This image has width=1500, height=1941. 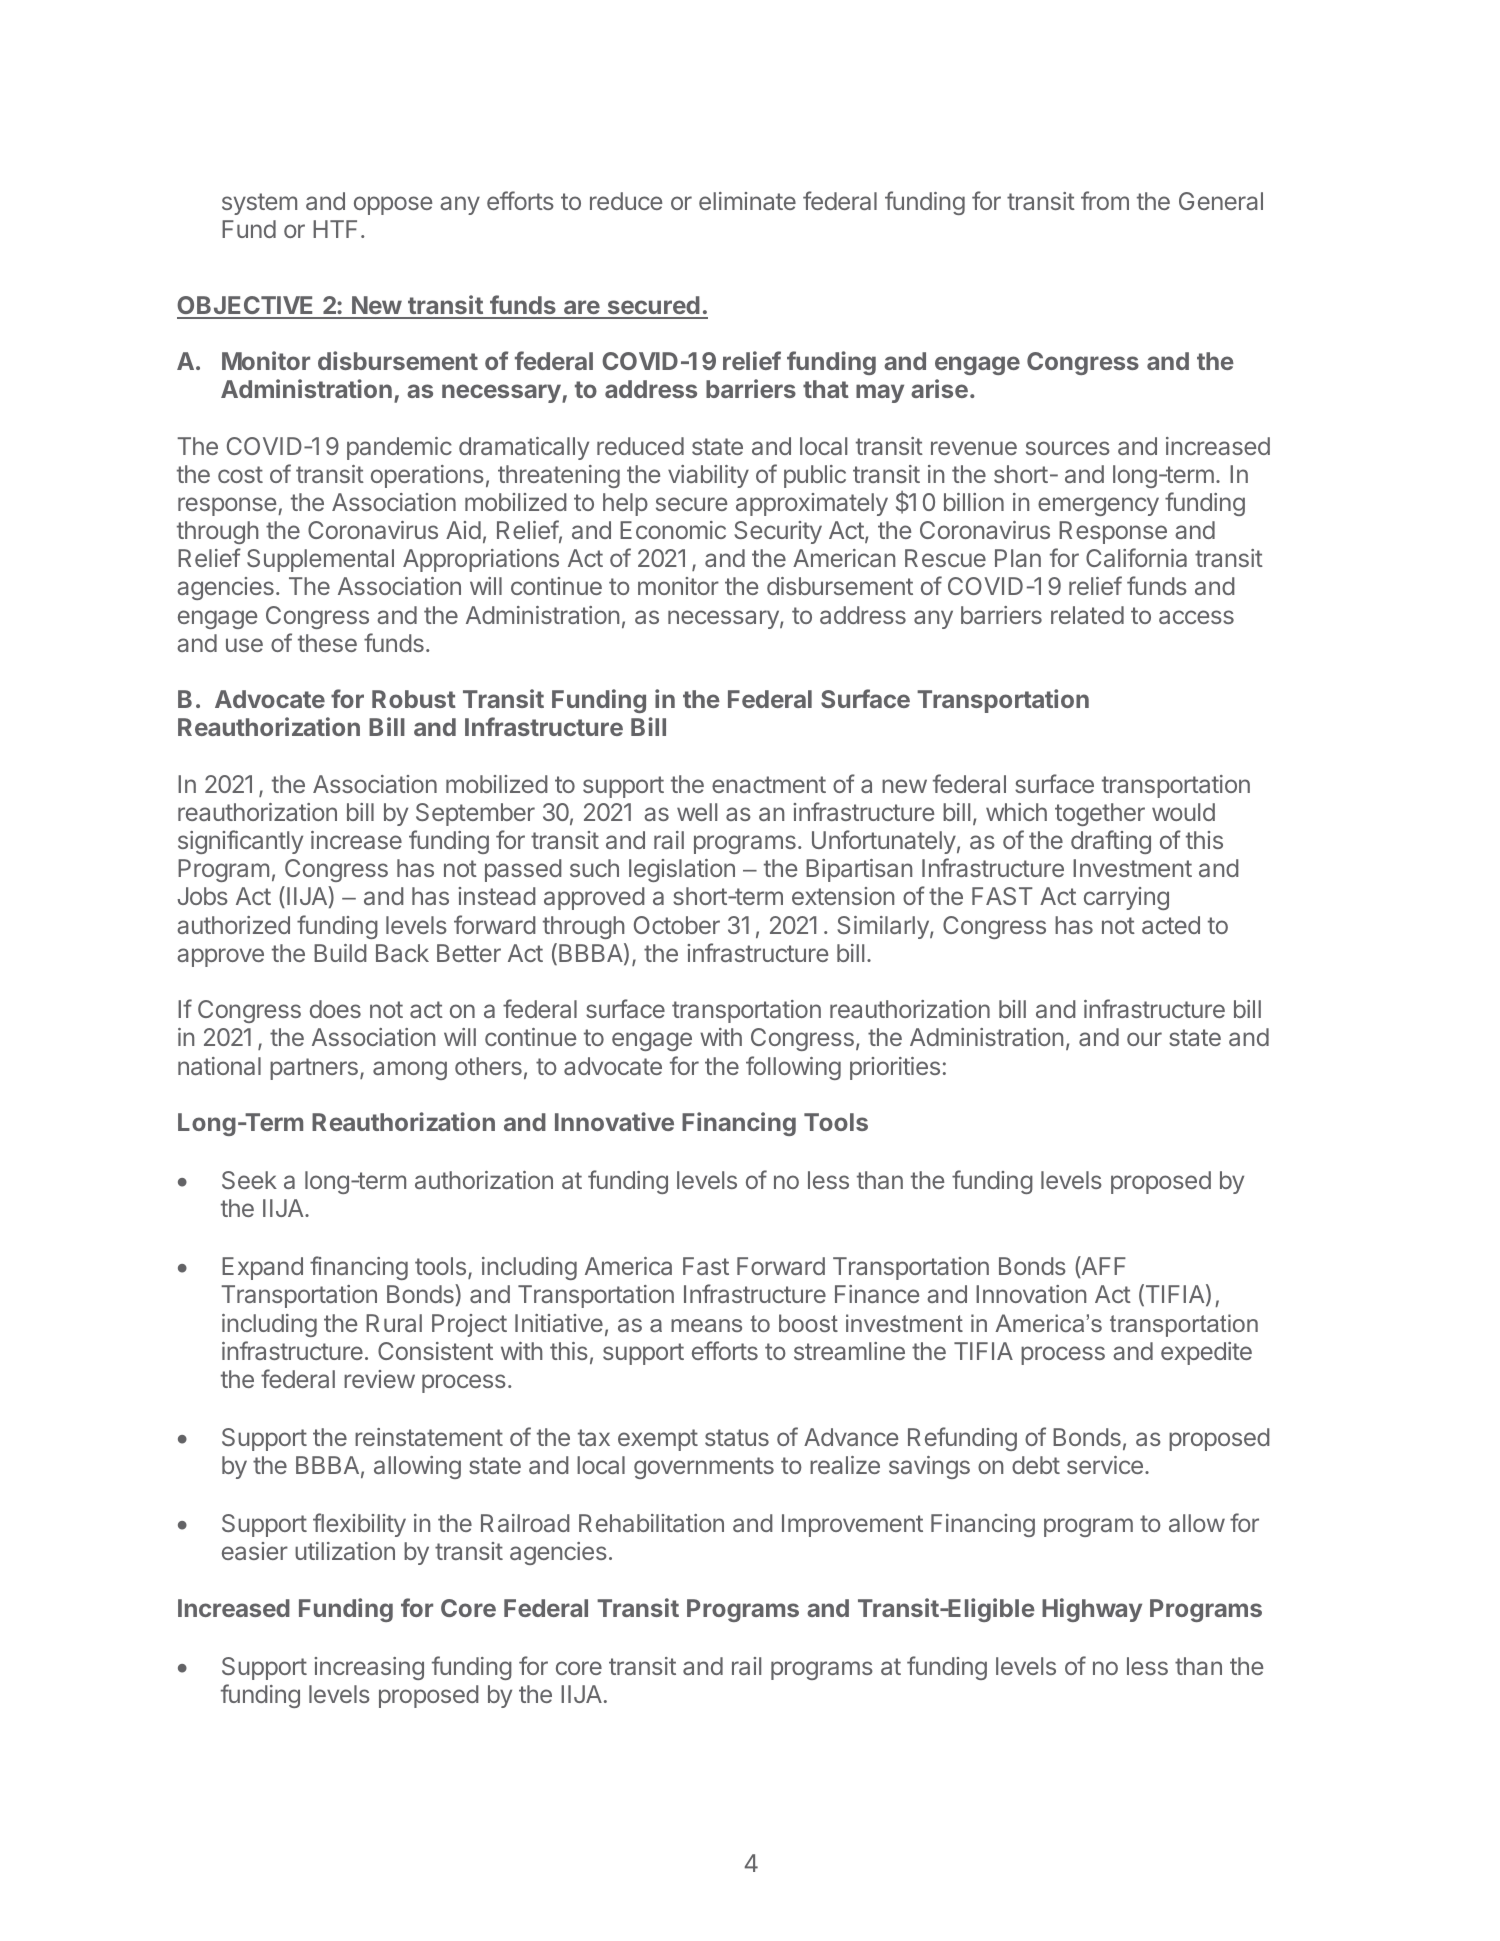 What do you see at coordinates (651, 1523) in the image?
I see `Rehabilitation` at bounding box center [651, 1523].
